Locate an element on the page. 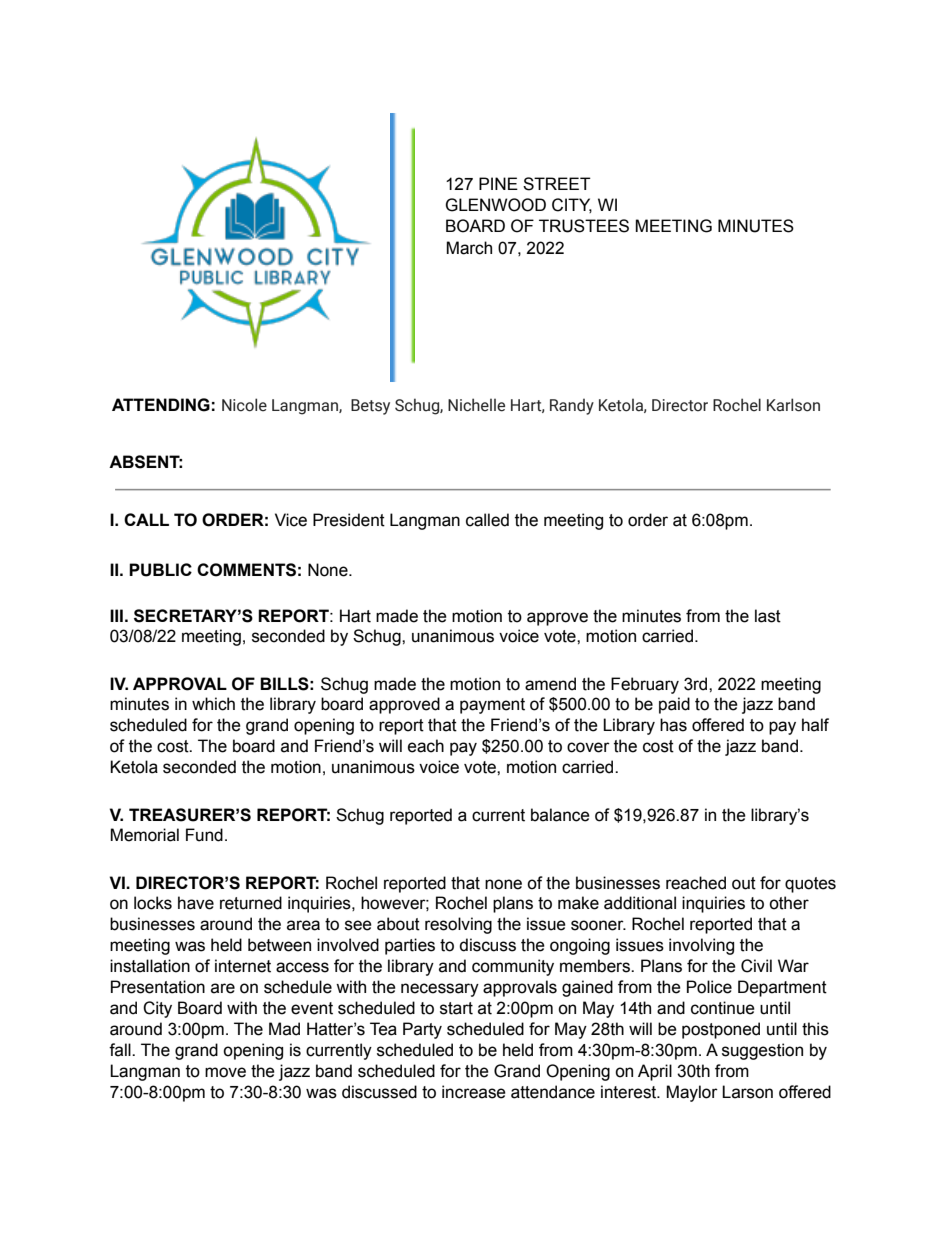 The height and width of the image is (1233, 952). TRUSTEES is located at coordinates (584, 226).
